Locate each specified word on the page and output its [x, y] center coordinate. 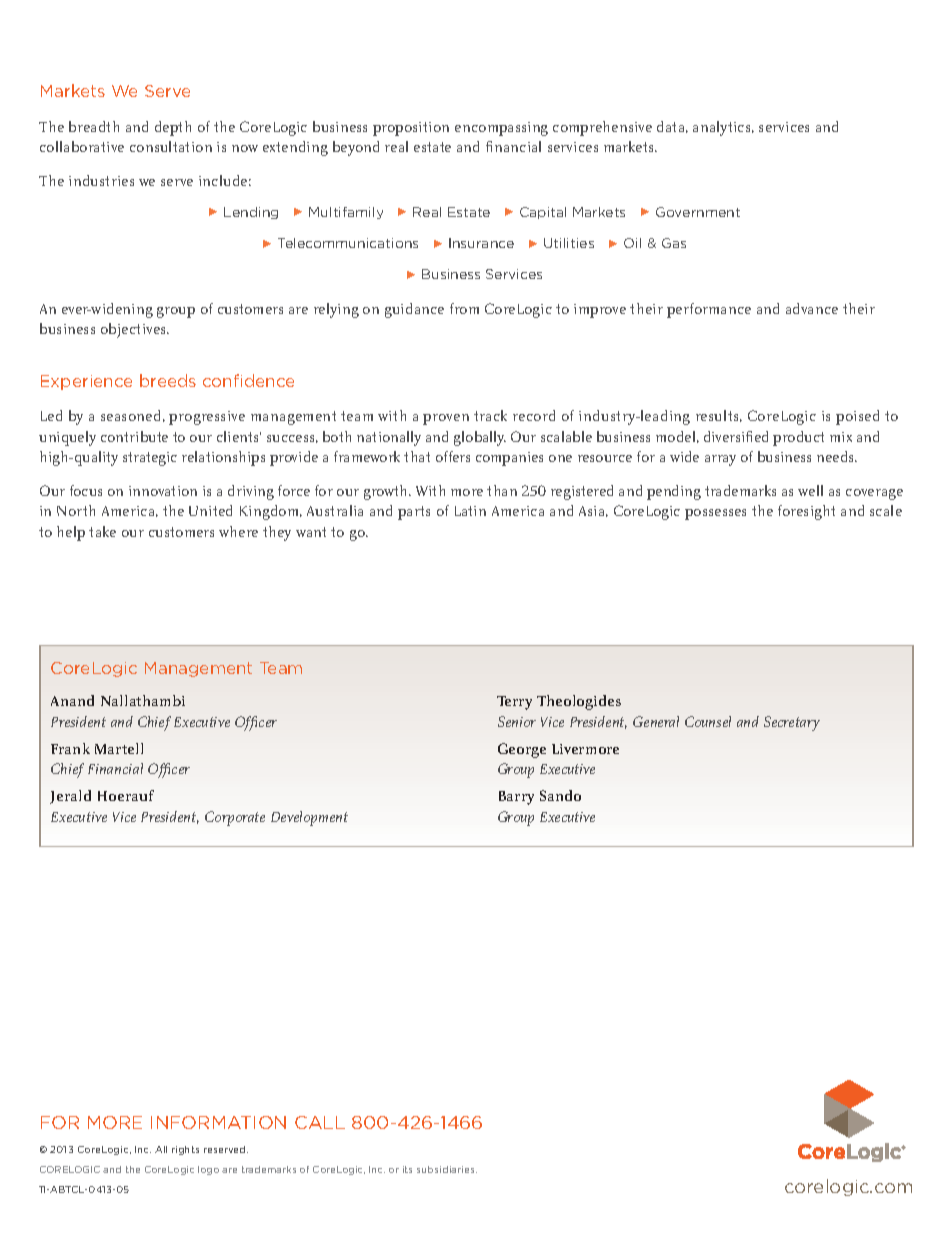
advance [812, 308]
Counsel [708, 721]
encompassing [501, 129]
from [464, 308]
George [522, 750]
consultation [171, 146]
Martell [119, 748]
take [102, 531]
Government [698, 212]
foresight [806, 512]
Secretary [792, 723]
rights [185, 1150]
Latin [470, 511]
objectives [135, 330]
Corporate [235, 818]
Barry [516, 798]
